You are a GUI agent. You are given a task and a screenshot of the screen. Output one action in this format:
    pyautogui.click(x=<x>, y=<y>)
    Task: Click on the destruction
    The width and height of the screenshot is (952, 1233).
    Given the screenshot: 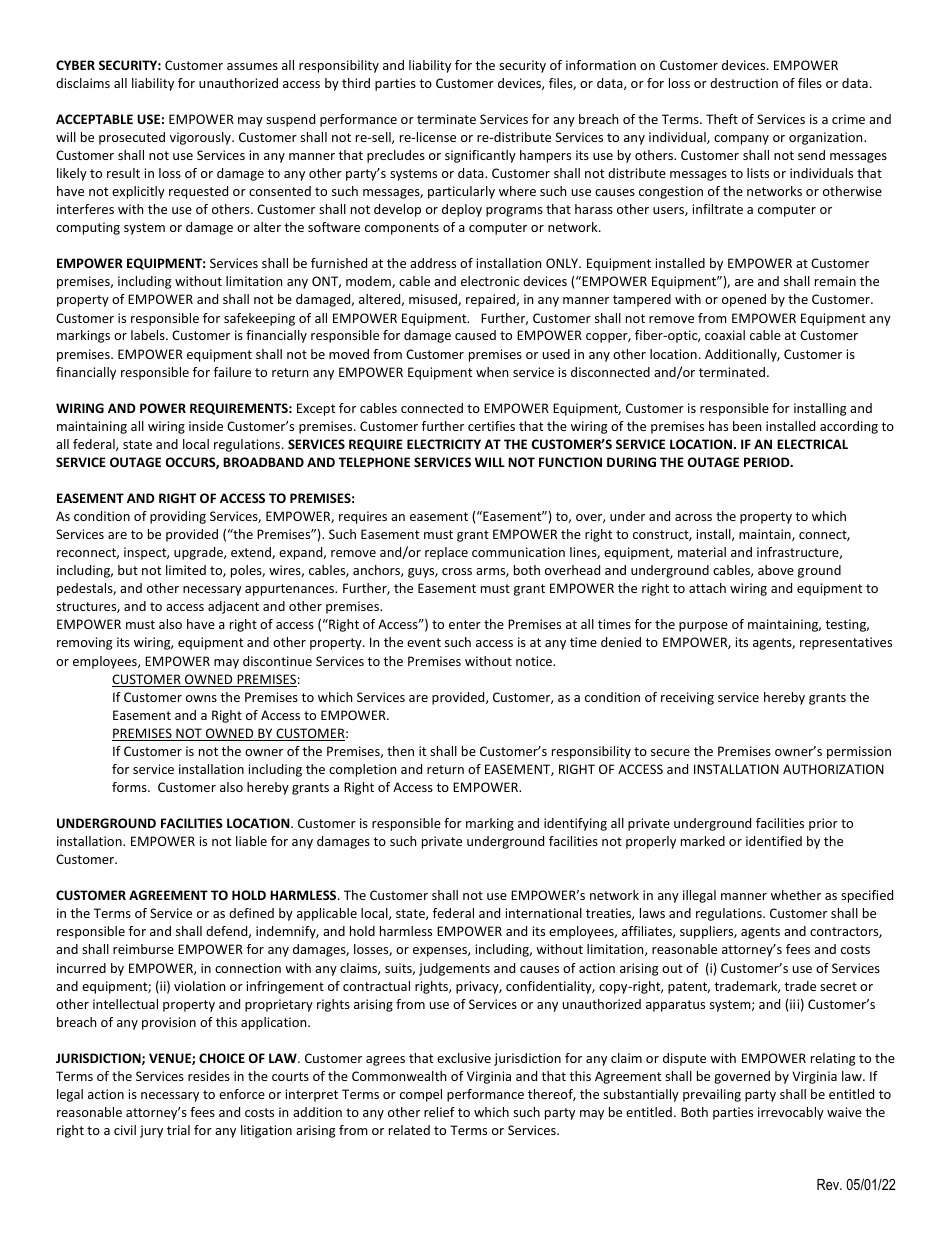 What is the action you would take?
    pyautogui.click(x=744, y=83)
